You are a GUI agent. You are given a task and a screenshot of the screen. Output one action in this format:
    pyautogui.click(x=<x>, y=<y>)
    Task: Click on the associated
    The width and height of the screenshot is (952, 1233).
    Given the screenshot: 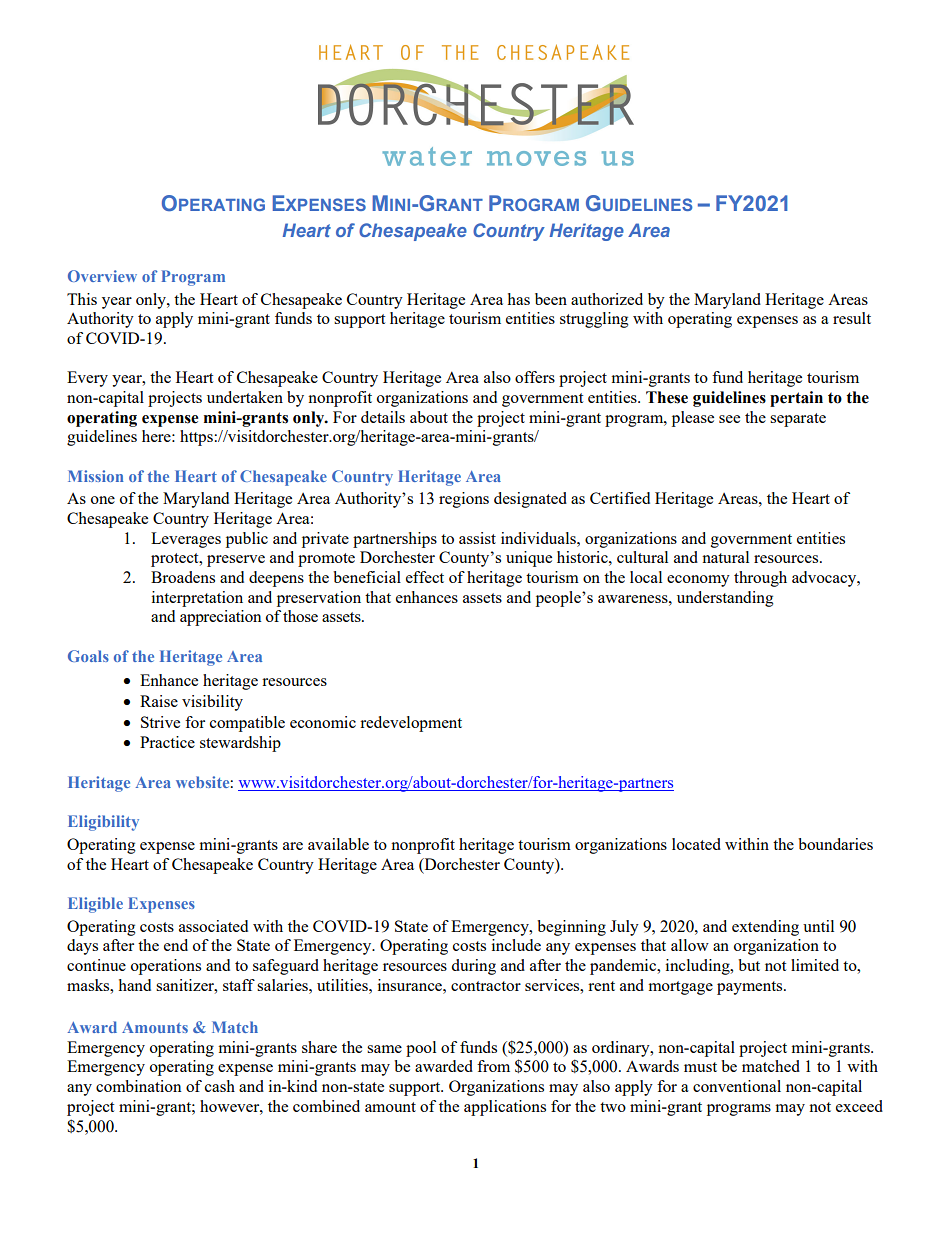 What is the action you would take?
    pyautogui.click(x=213, y=926)
